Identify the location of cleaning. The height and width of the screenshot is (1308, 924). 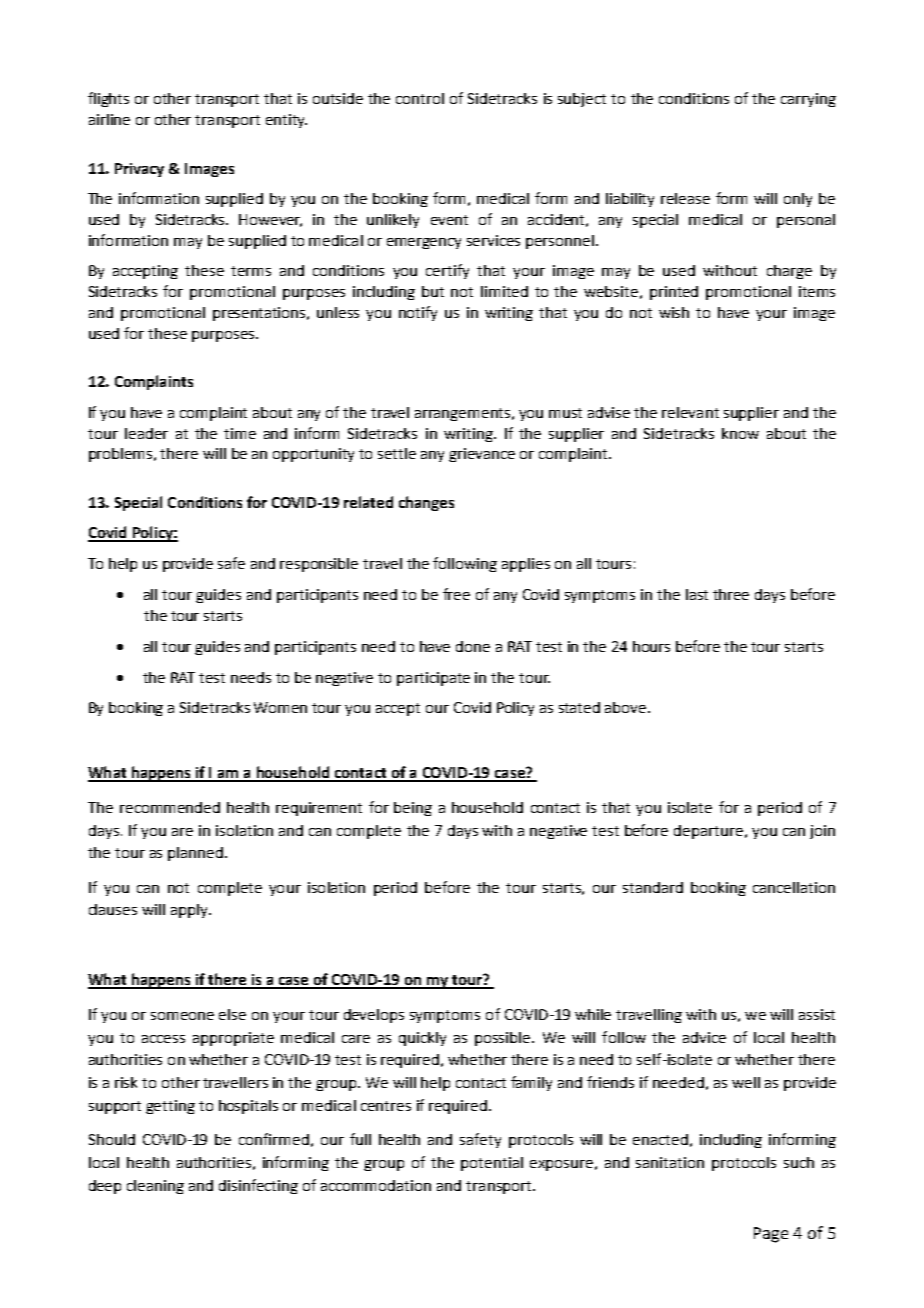
(155, 1187).
